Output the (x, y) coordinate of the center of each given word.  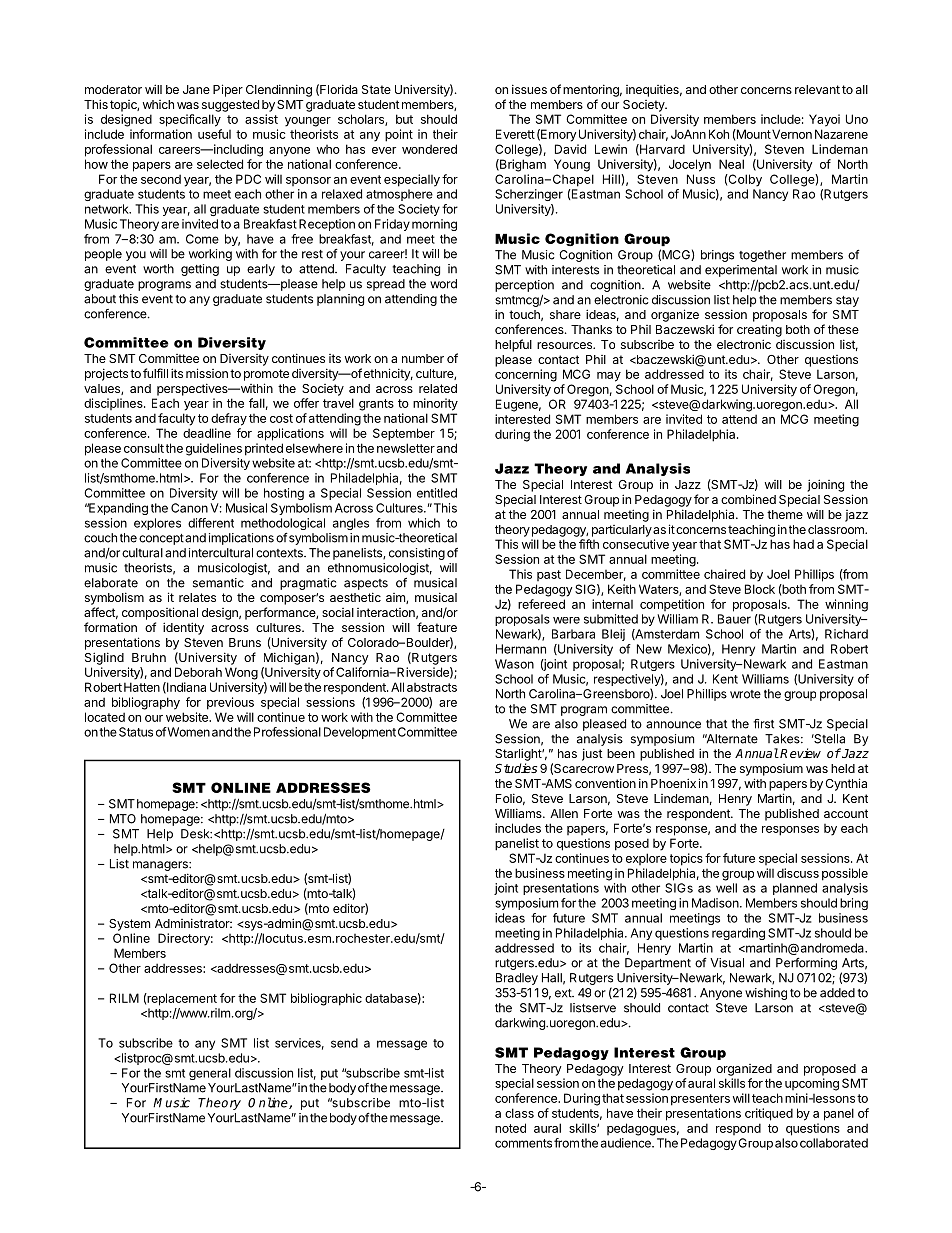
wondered (429, 149)
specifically (190, 120)
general (210, 1074)
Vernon (792, 134)
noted (510, 1128)
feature (437, 627)
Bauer (734, 619)
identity (183, 628)
